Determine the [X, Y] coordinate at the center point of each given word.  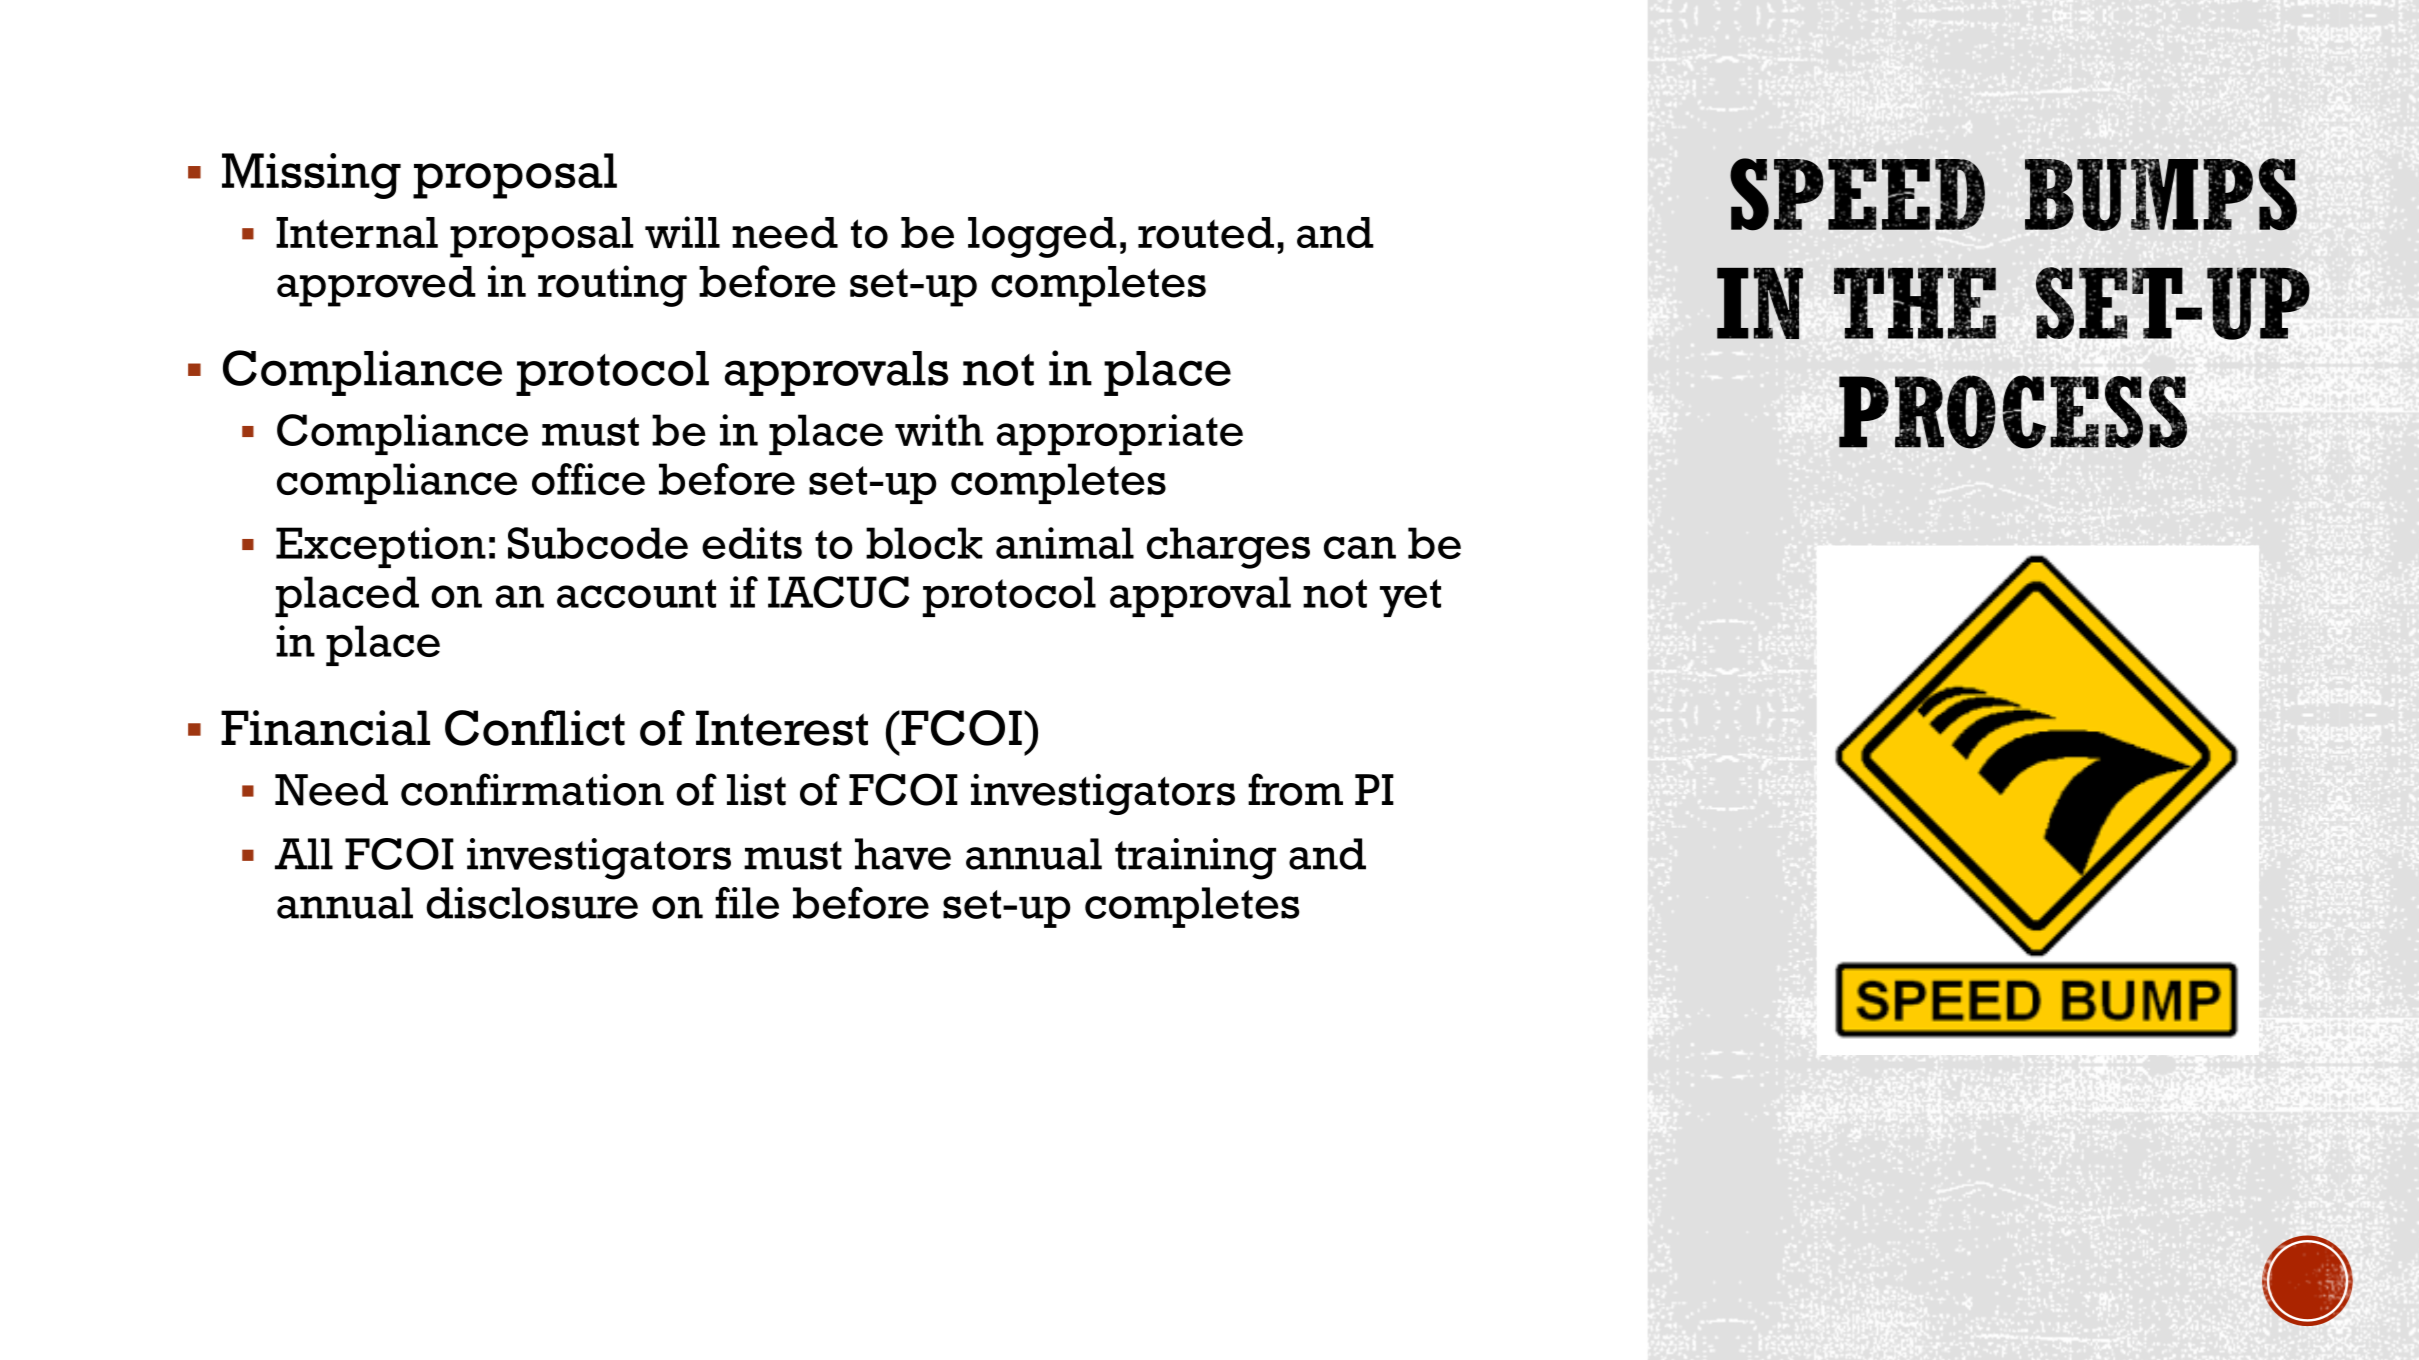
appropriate [1120, 434]
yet [1410, 598]
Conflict [535, 728]
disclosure [532, 903]
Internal [357, 233]
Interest [782, 728]
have [903, 854]
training [1195, 859]
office [588, 479]
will [682, 232]
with [939, 430]
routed [1206, 233]
